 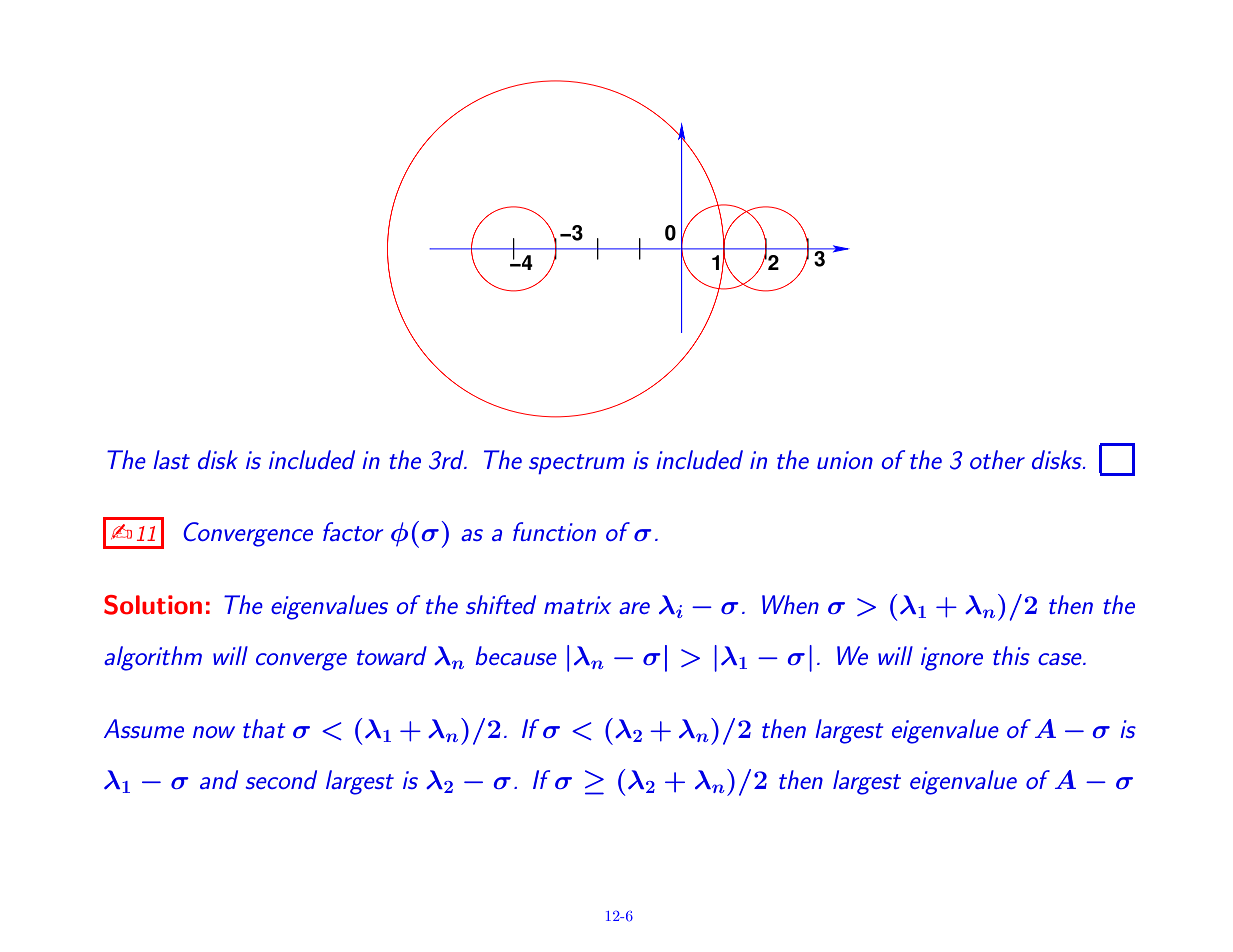 I want to click on second, so click(x=281, y=779).
